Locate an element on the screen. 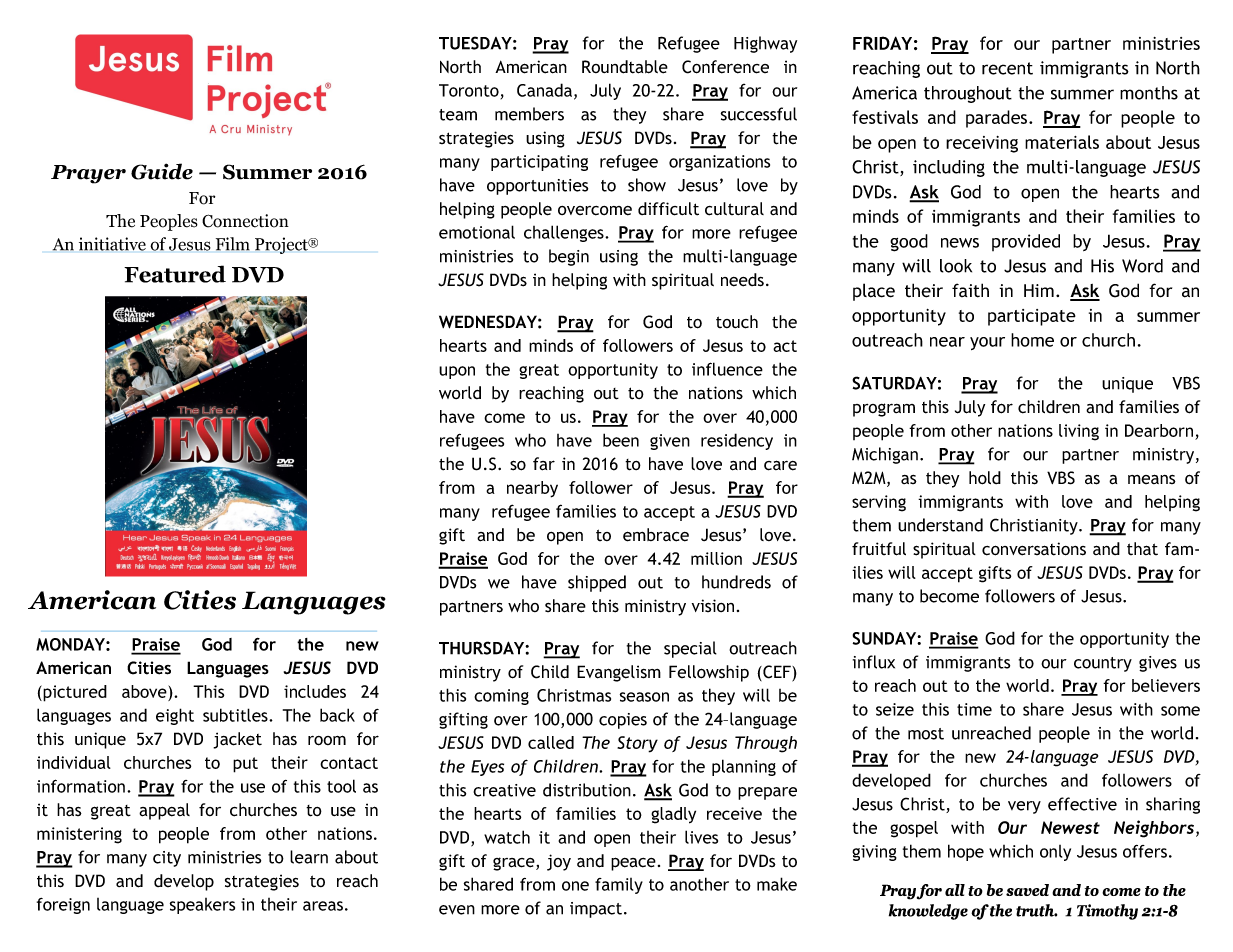  challenges is located at coordinates (565, 233).
